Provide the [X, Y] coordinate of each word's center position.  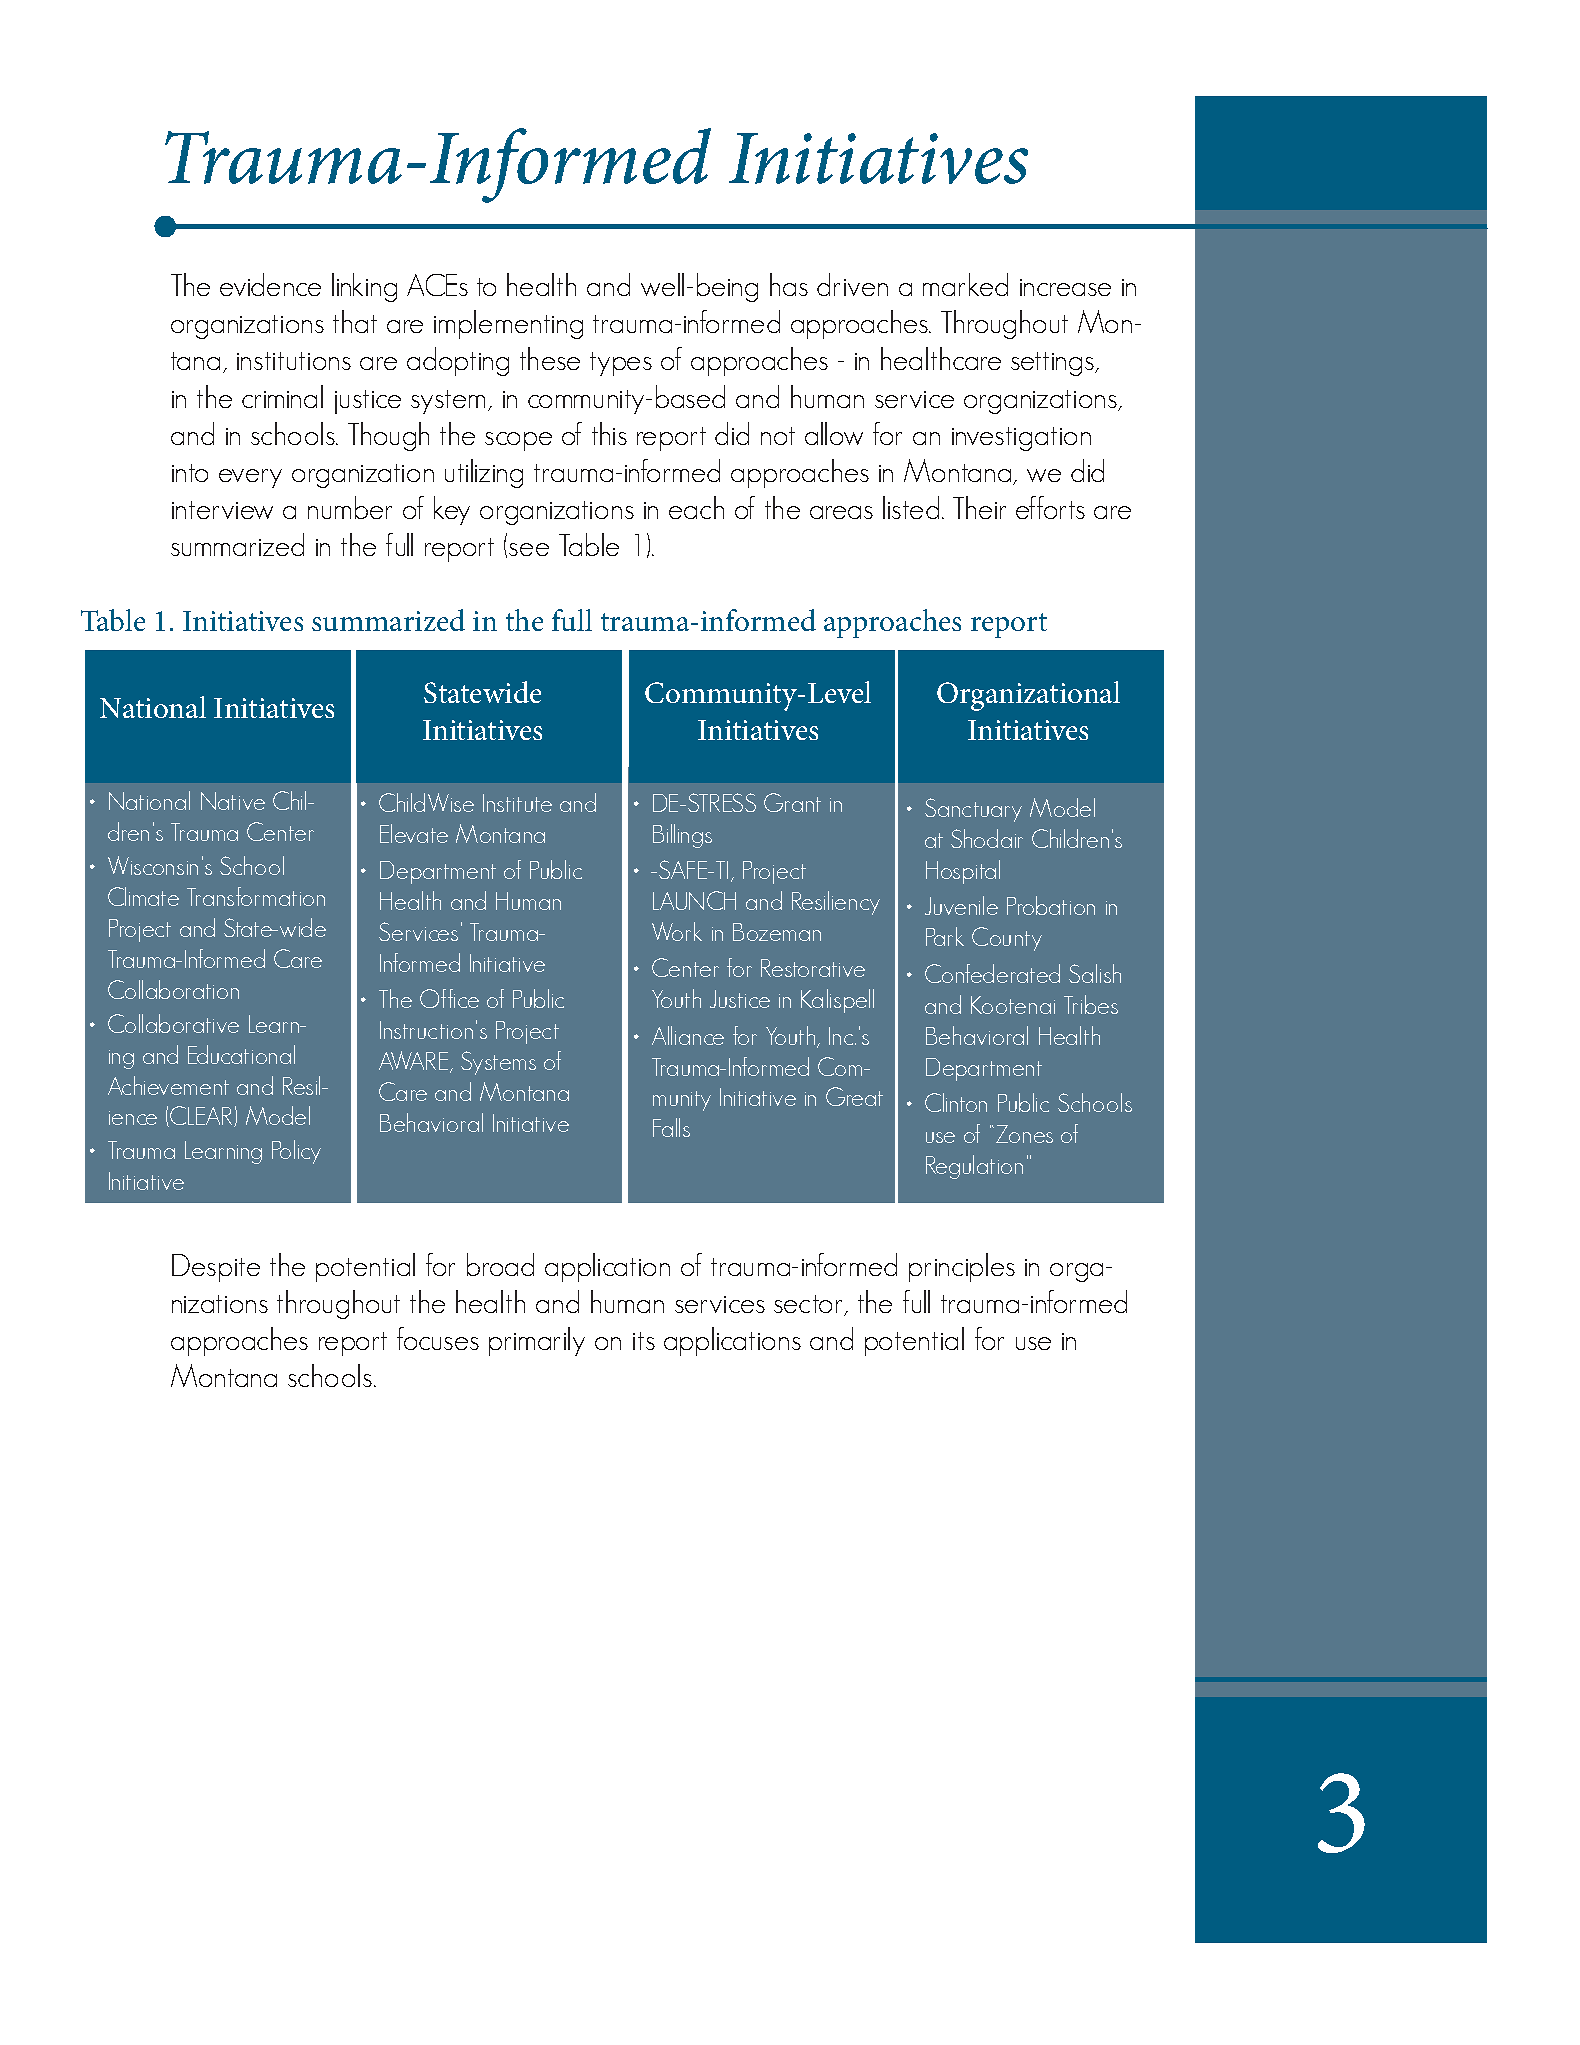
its [644, 1341]
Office [449, 998]
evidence [270, 284]
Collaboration [173, 989]
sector [809, 1305]
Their [979, 507]
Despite [216, 1268]
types [621, 364]
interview [222, 510]
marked [965, 284]
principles [962, 1267]
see [529, 549]
